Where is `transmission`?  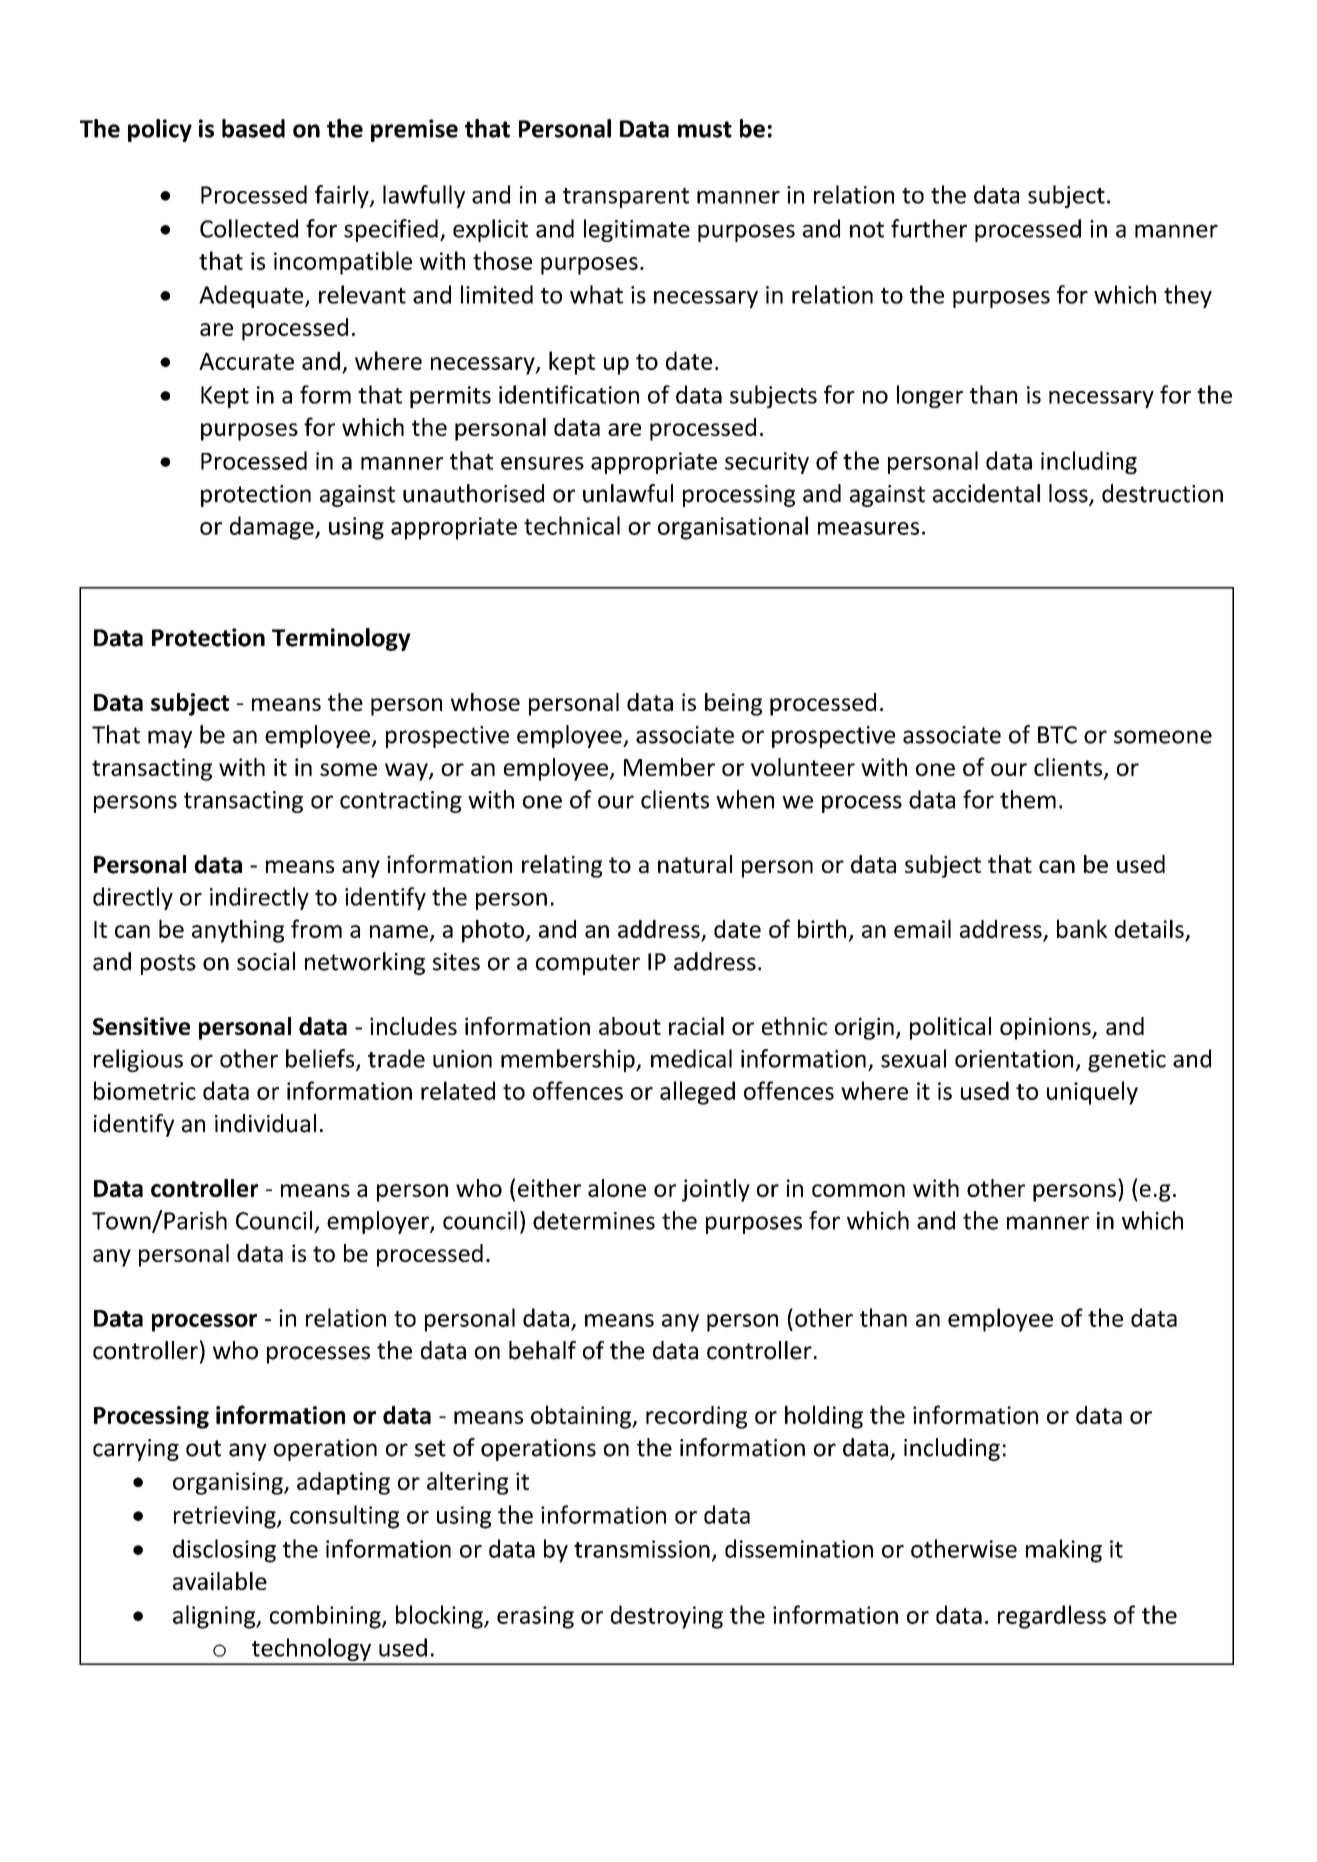
transmission is located at coordinates (642, 1549).
